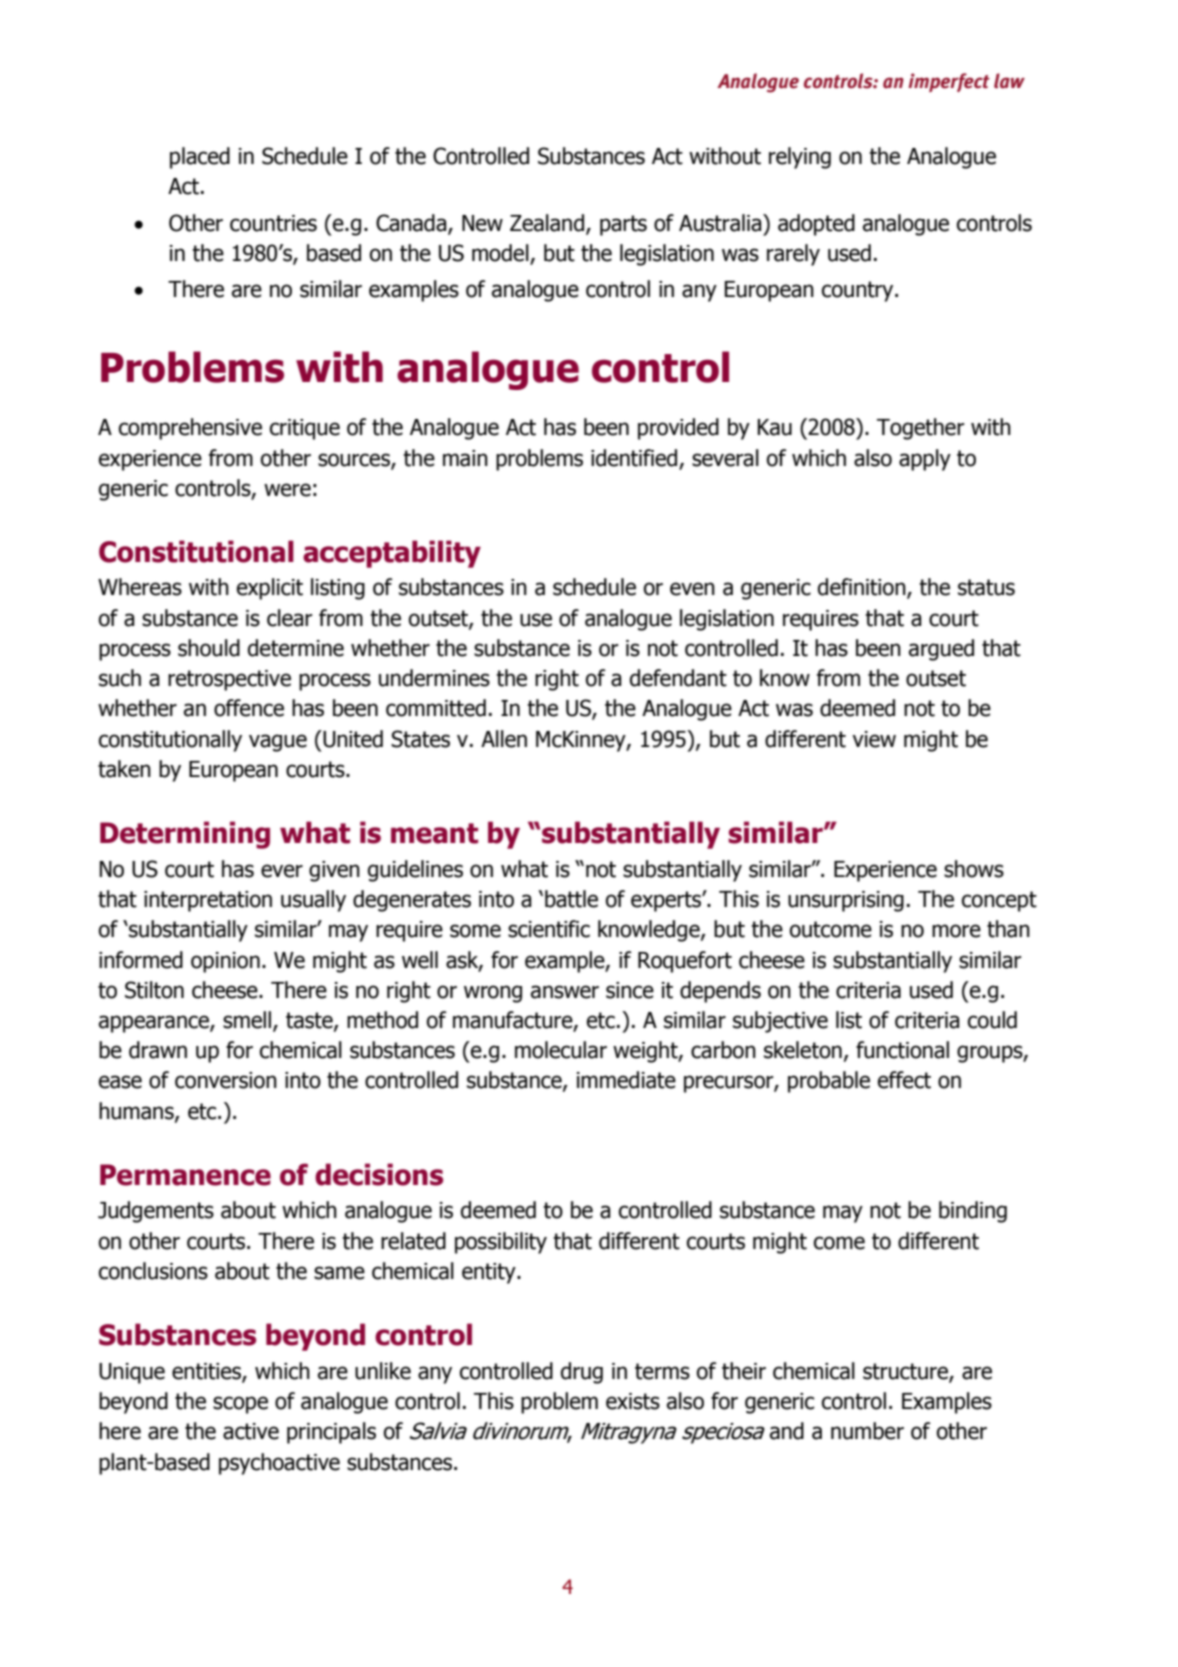  What do you see at coordinates (504, 739) in the screenshot?
I see `Allen` at bounding box center [504, 739].
